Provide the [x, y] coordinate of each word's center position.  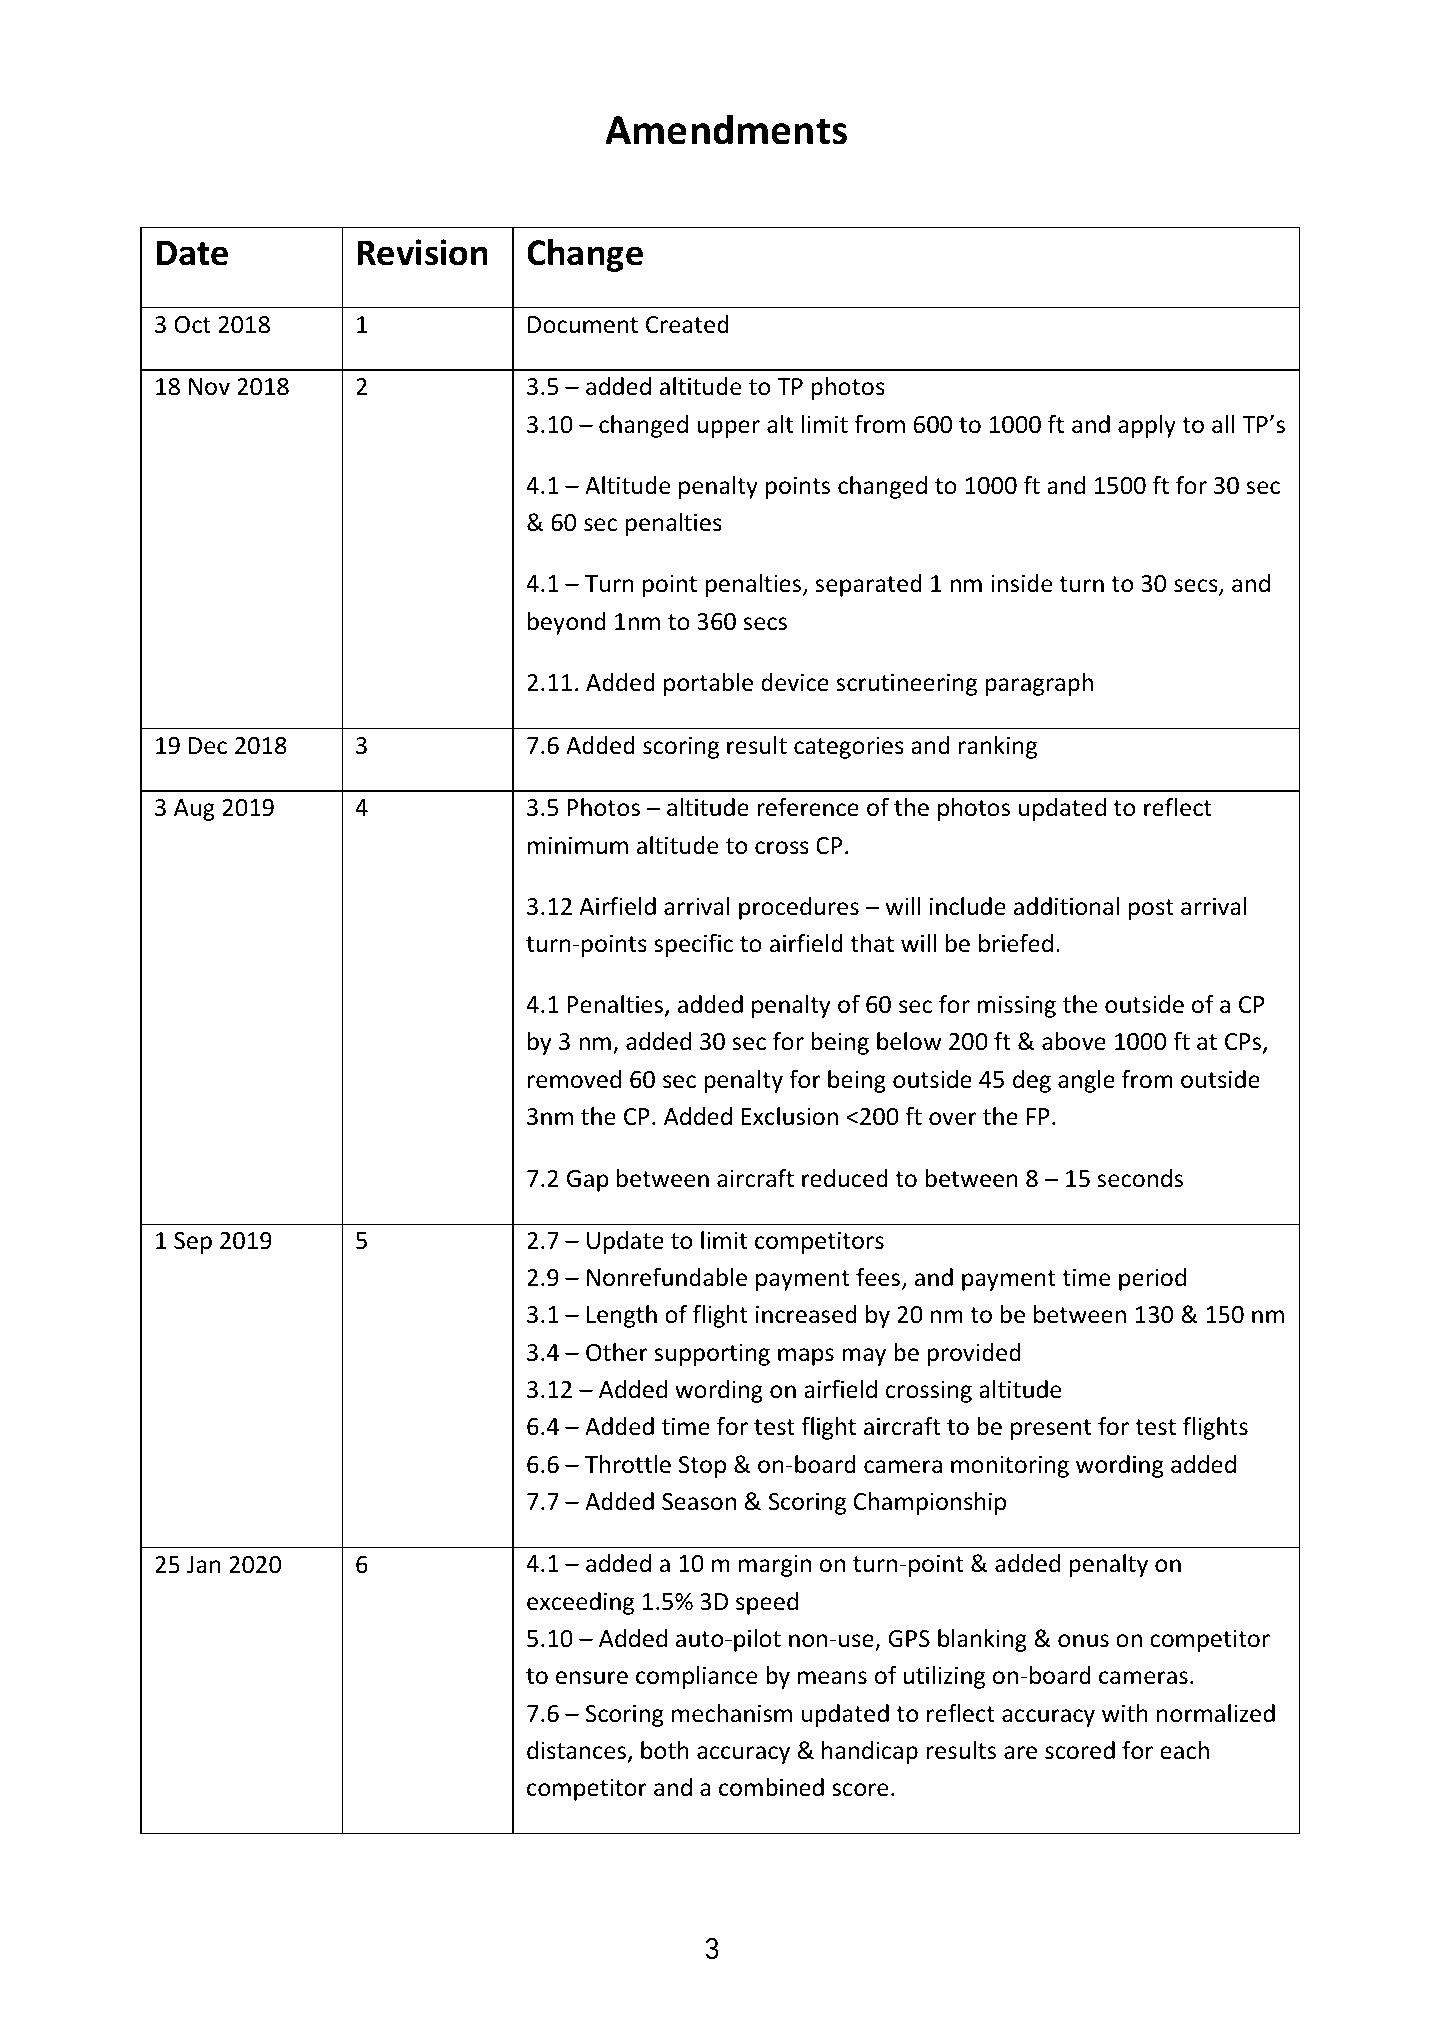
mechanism [732, 1713]
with [1125, 1713]
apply [1147, 426]
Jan [204, 1565]
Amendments [726, 129]
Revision [422, 252]
